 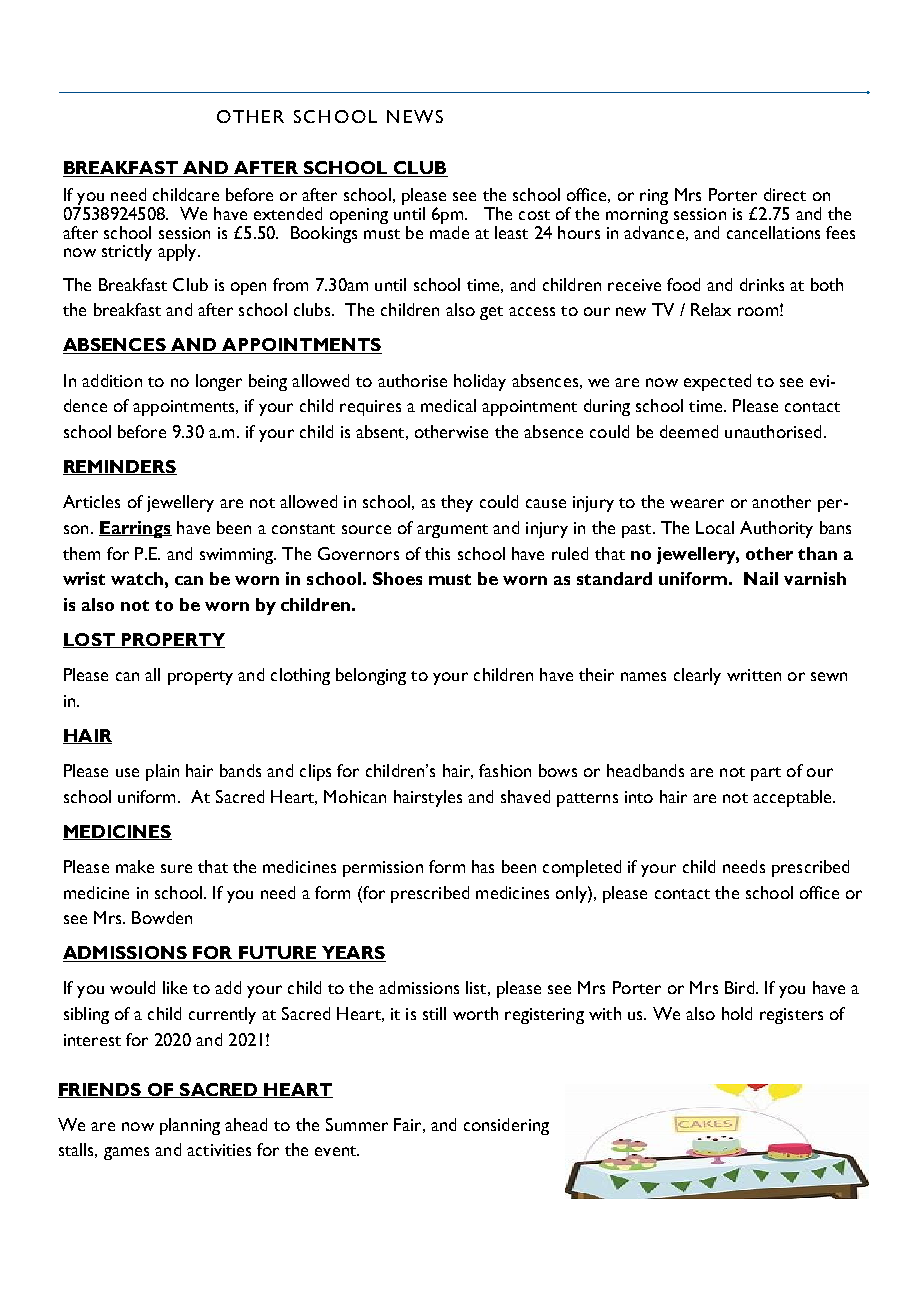 What do you see at coordinates (483, 866) in the document?
I see `has` at bounding box center [483, 866].
